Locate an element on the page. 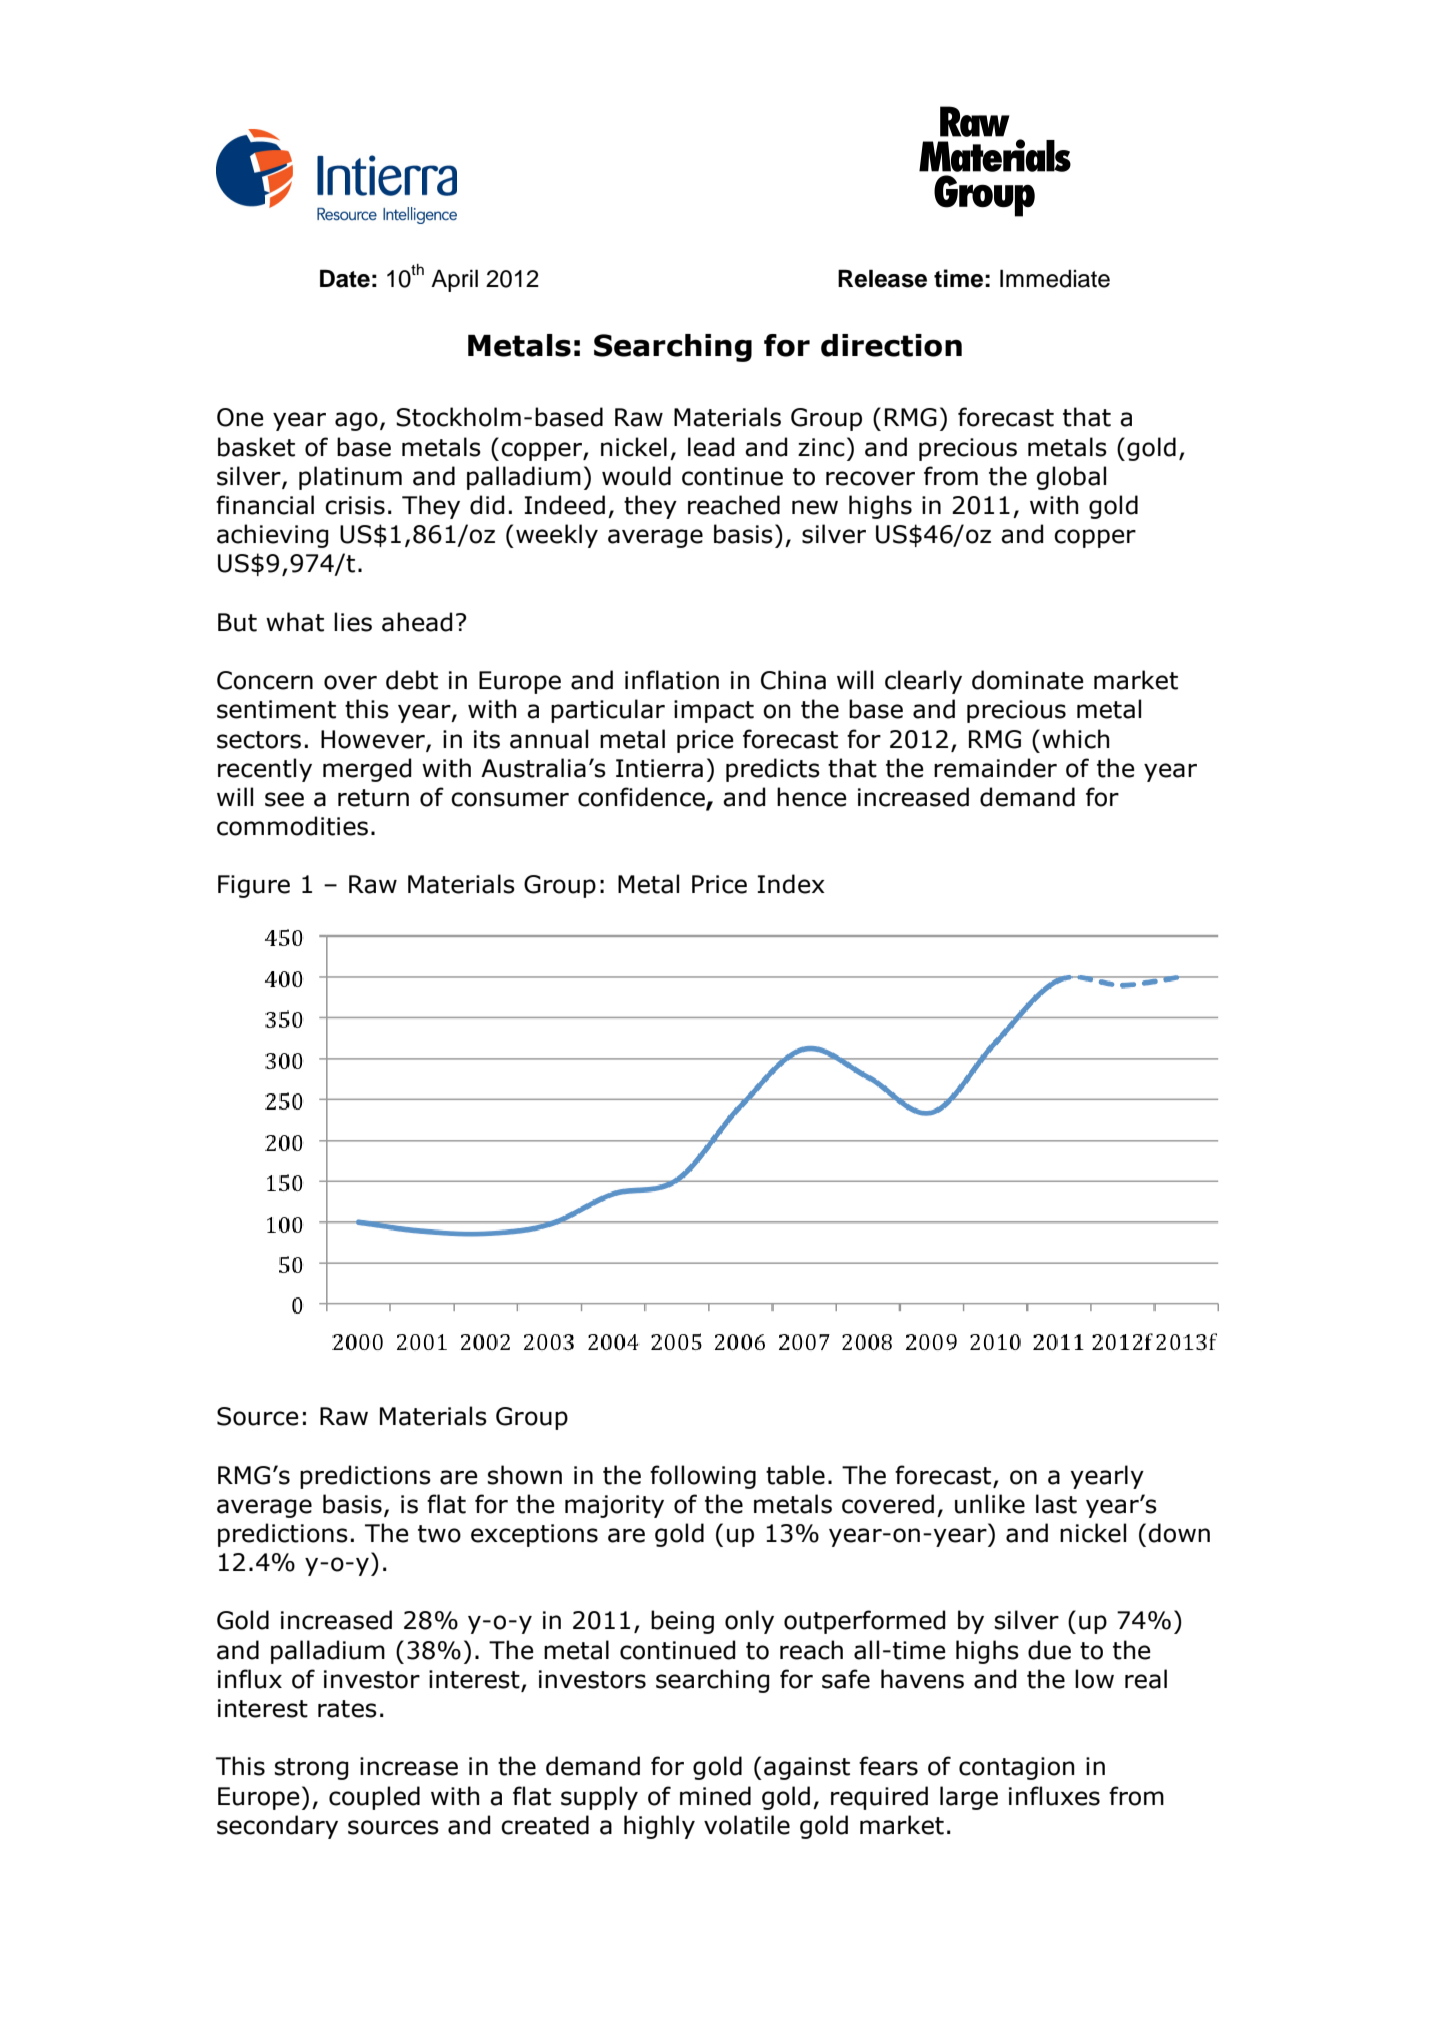  return is located at coordinates (373, 798).
